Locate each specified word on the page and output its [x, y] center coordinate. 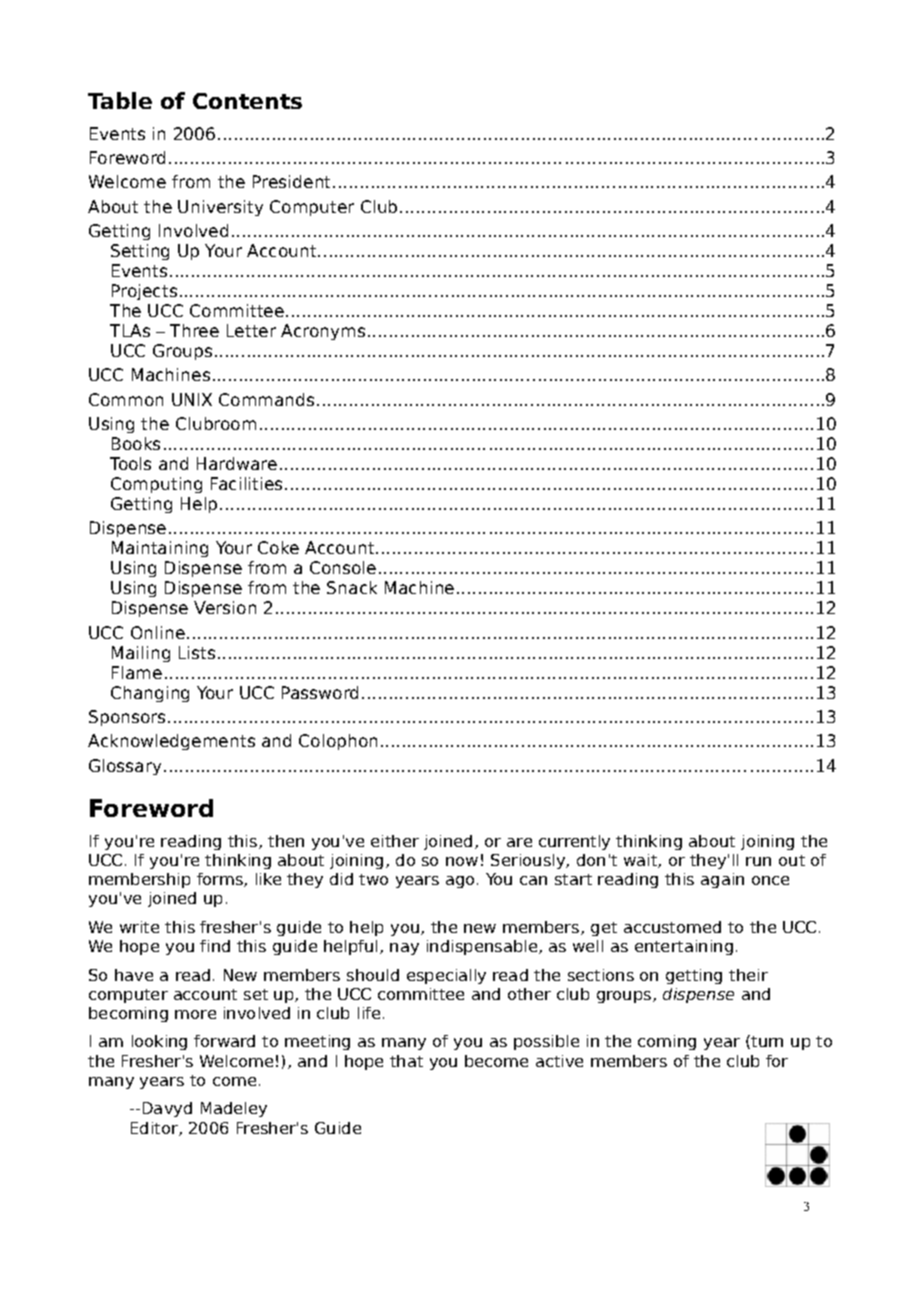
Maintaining [160, 549]
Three [194, 330]
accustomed [672, 927]
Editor [155, 1129]
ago [460, 882]
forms [221, 880]
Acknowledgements [171, 742]
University [220, 208]
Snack [352, 587]
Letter [251, 330]
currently [574, 842]
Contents [247, 101]
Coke [278, 547]
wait [641, 861]
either [395, 841]
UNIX [192, 399]
